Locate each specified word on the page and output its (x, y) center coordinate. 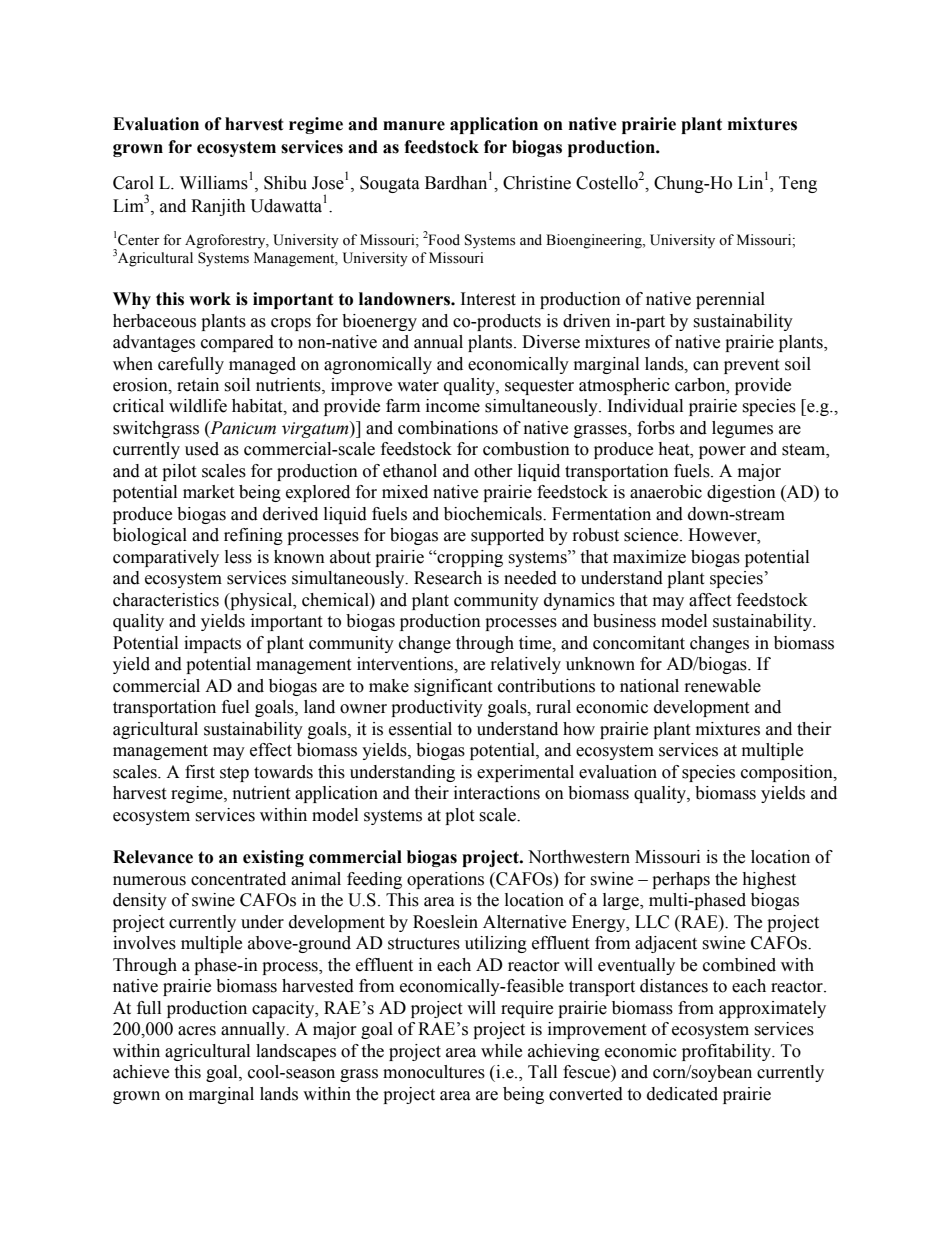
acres (197, 1031)
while (501, 1051)
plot (459, 816)
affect (710, 600)
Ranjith (218, 207)
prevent (751, 366)
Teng (798, 184)
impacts (212, 644)
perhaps (681, 880)
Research (448, 578)
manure (414, 126)
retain (198, 385)
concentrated (238, 879)
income (453, 406)
